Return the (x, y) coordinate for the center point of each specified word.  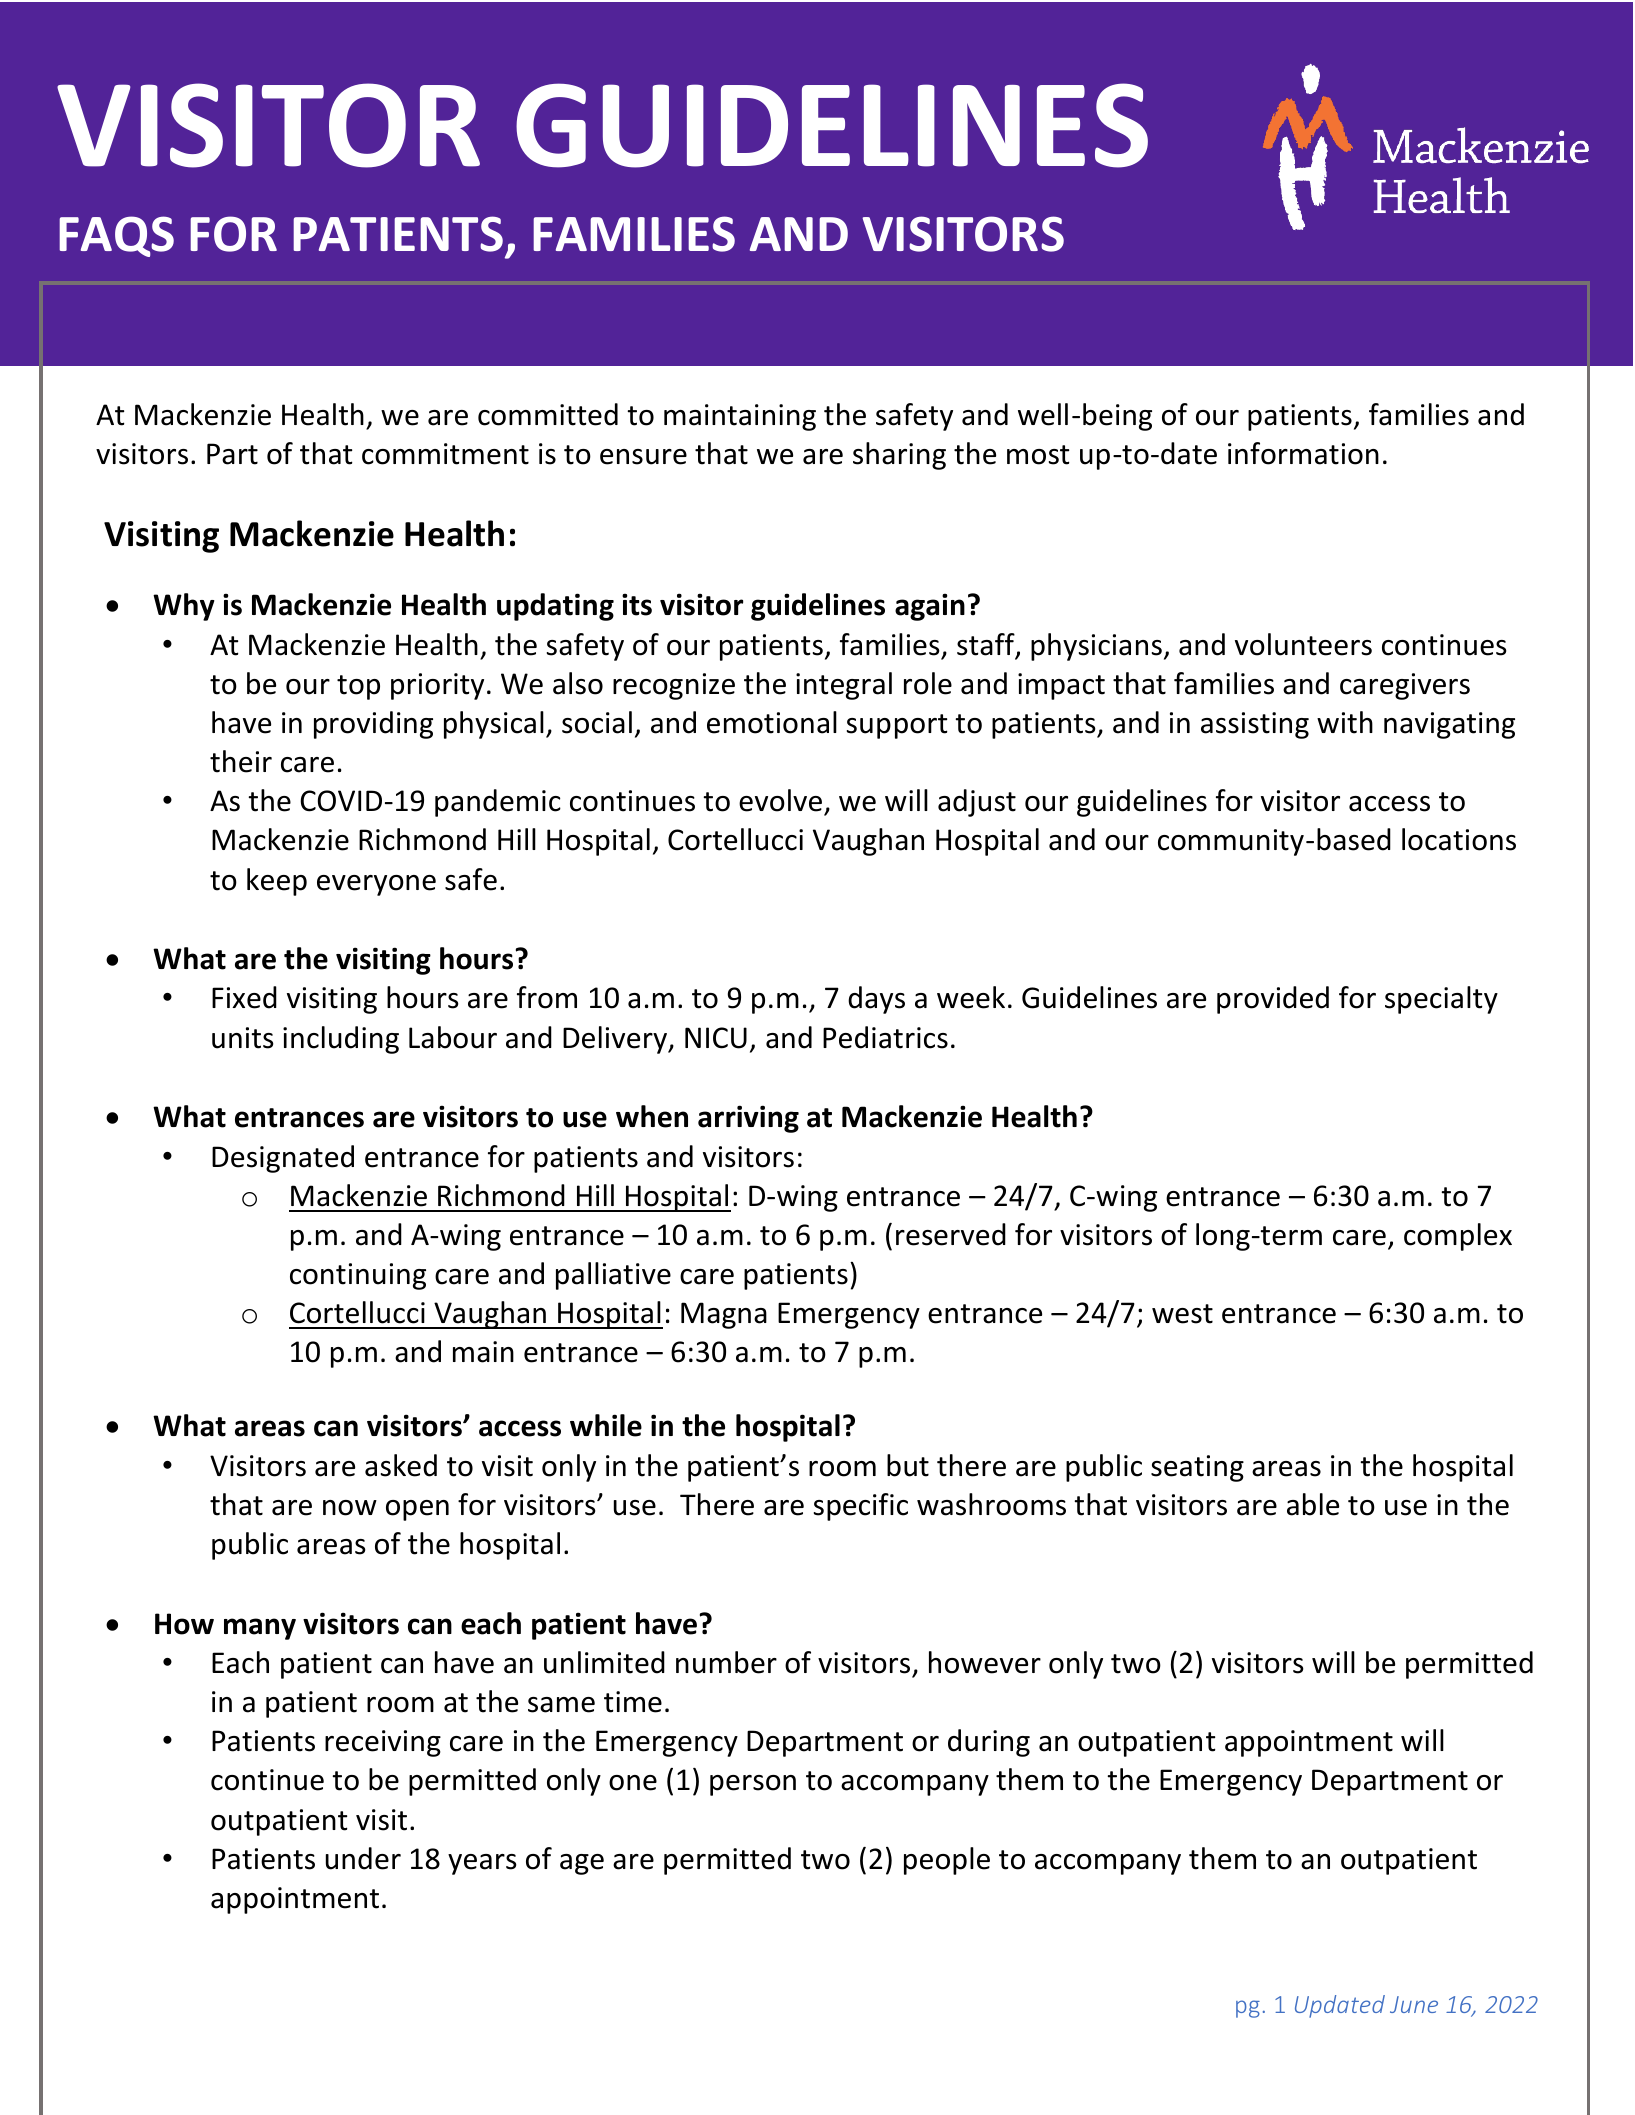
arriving (748, 1119)
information (1303, 453)
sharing (899, 456)
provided (1273, 1000)
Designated (283, 1159)
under (363, 1858)
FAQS (116, 236)
